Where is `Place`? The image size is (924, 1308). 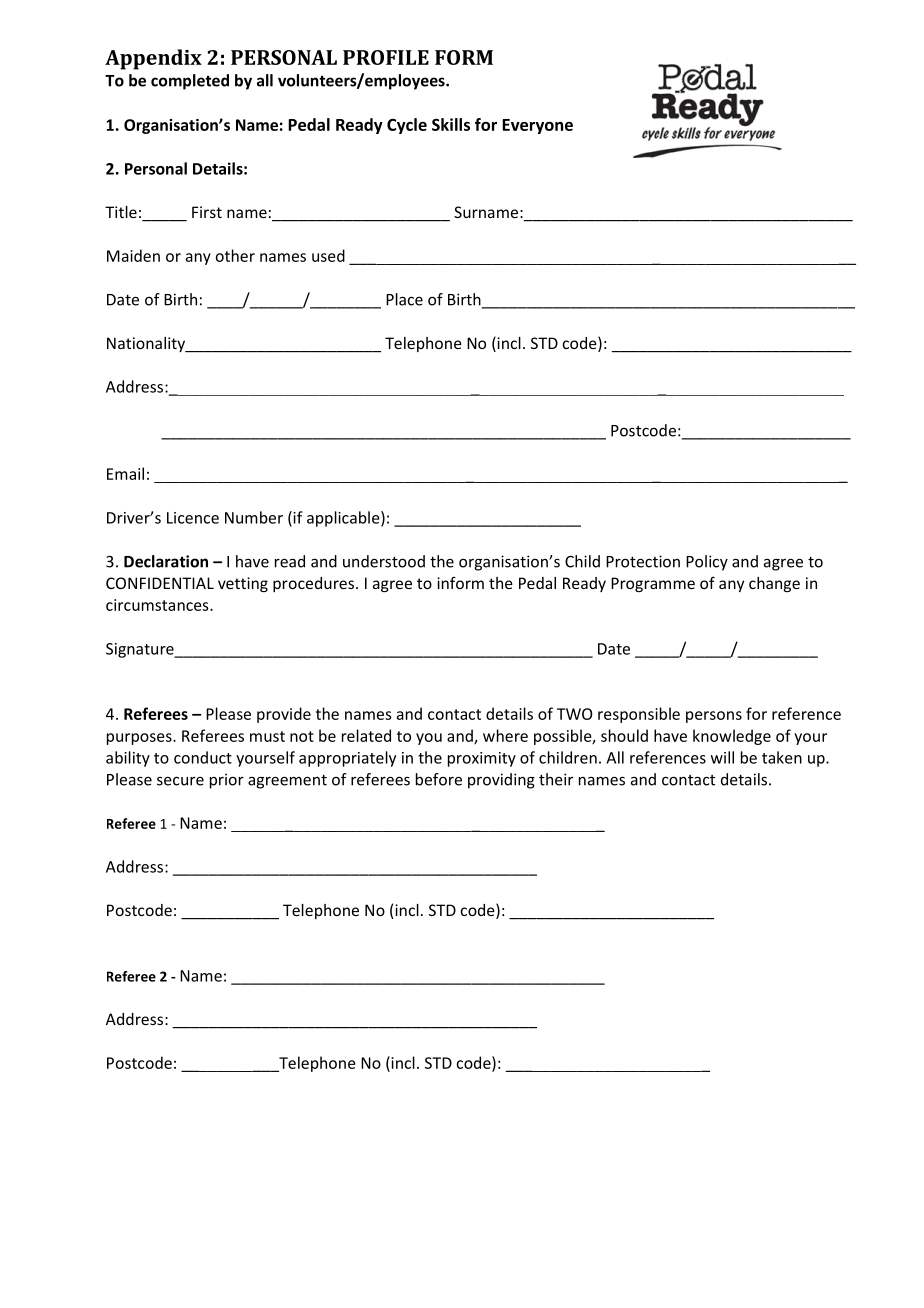
Place is located at coordinates (404, 299).
